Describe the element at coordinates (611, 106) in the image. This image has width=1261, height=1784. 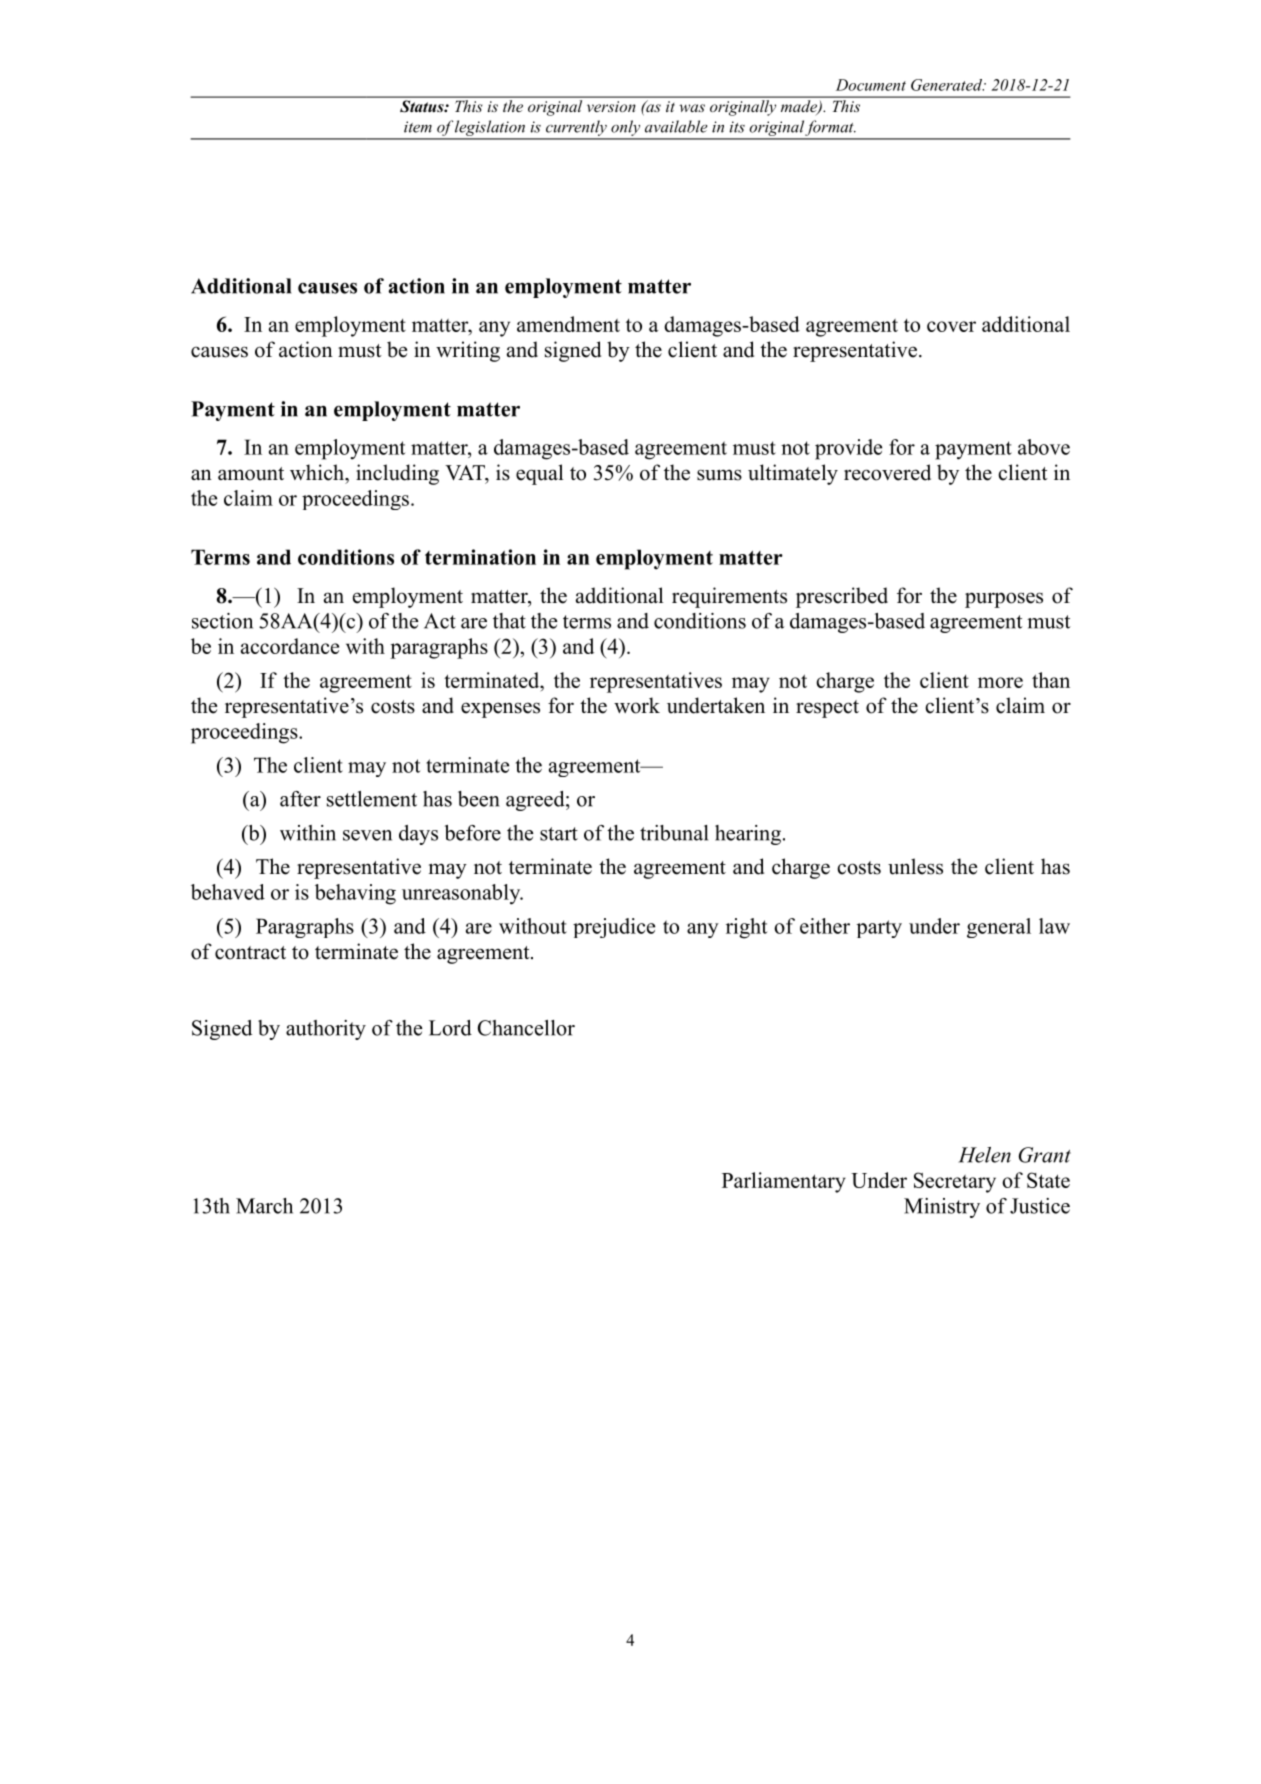
I see `version` at that location.
